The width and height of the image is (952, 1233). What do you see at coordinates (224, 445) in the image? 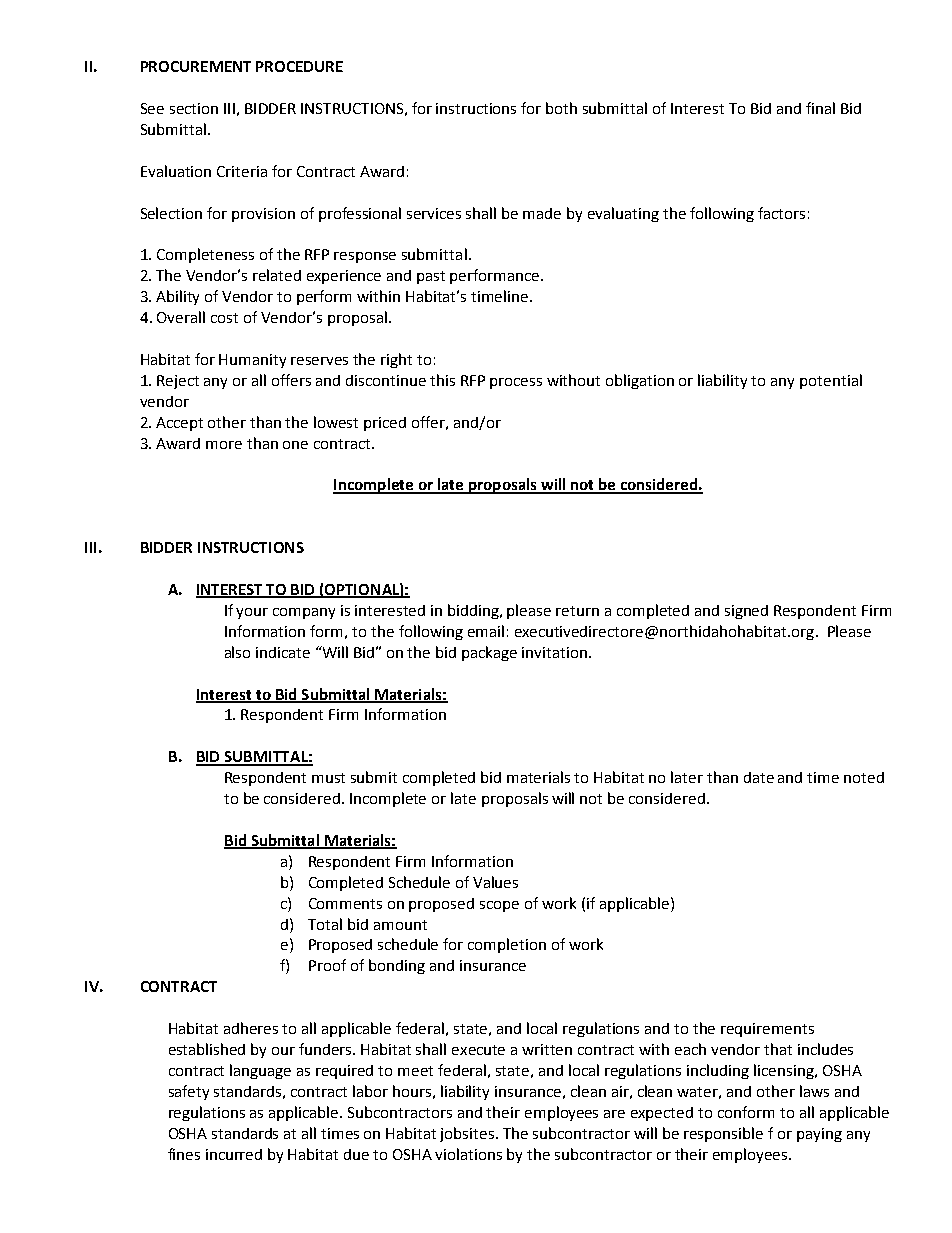
I see `more` at bounding box center [224, 445].
